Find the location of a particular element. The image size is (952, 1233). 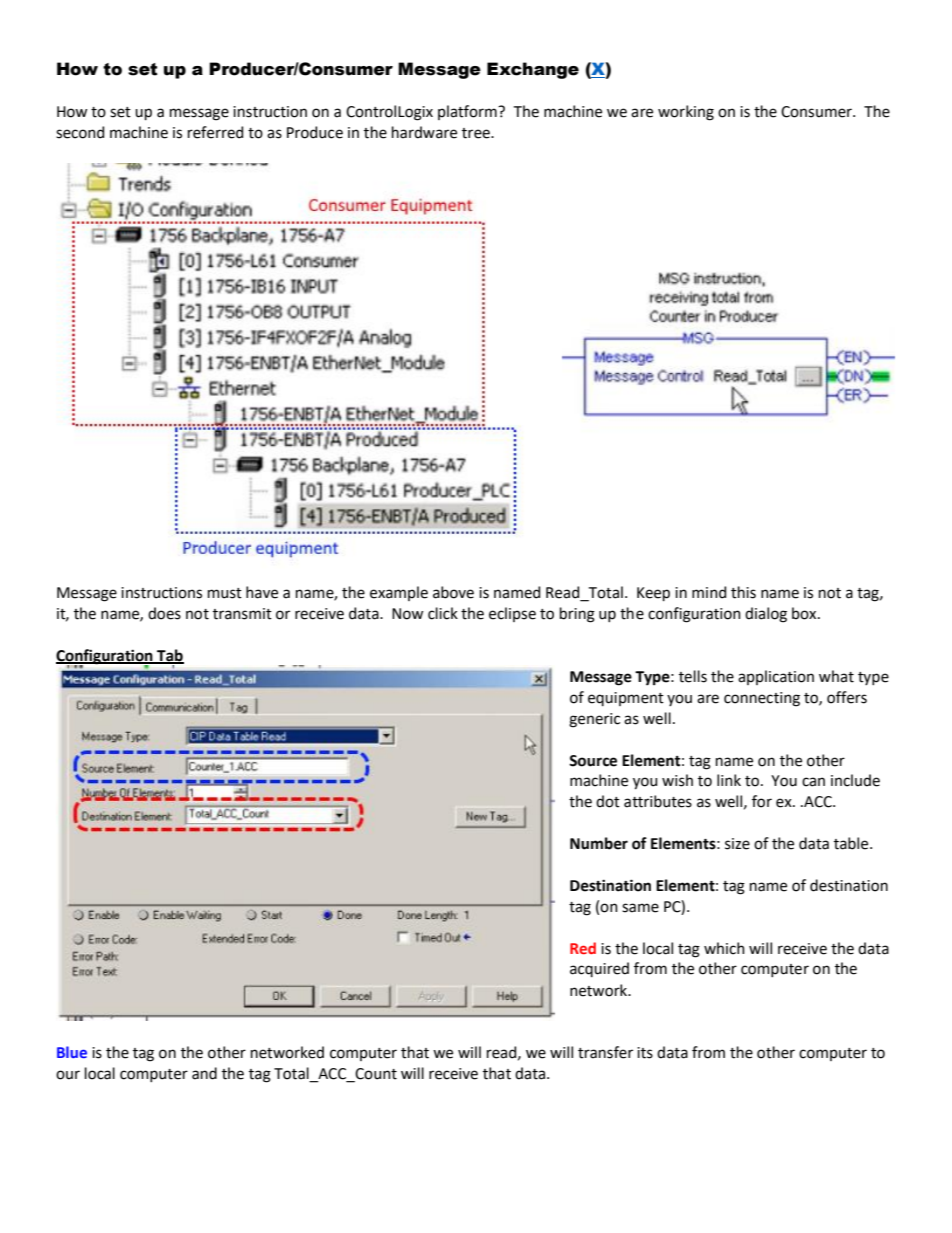

transmit is located at coordinates (242, 614).
